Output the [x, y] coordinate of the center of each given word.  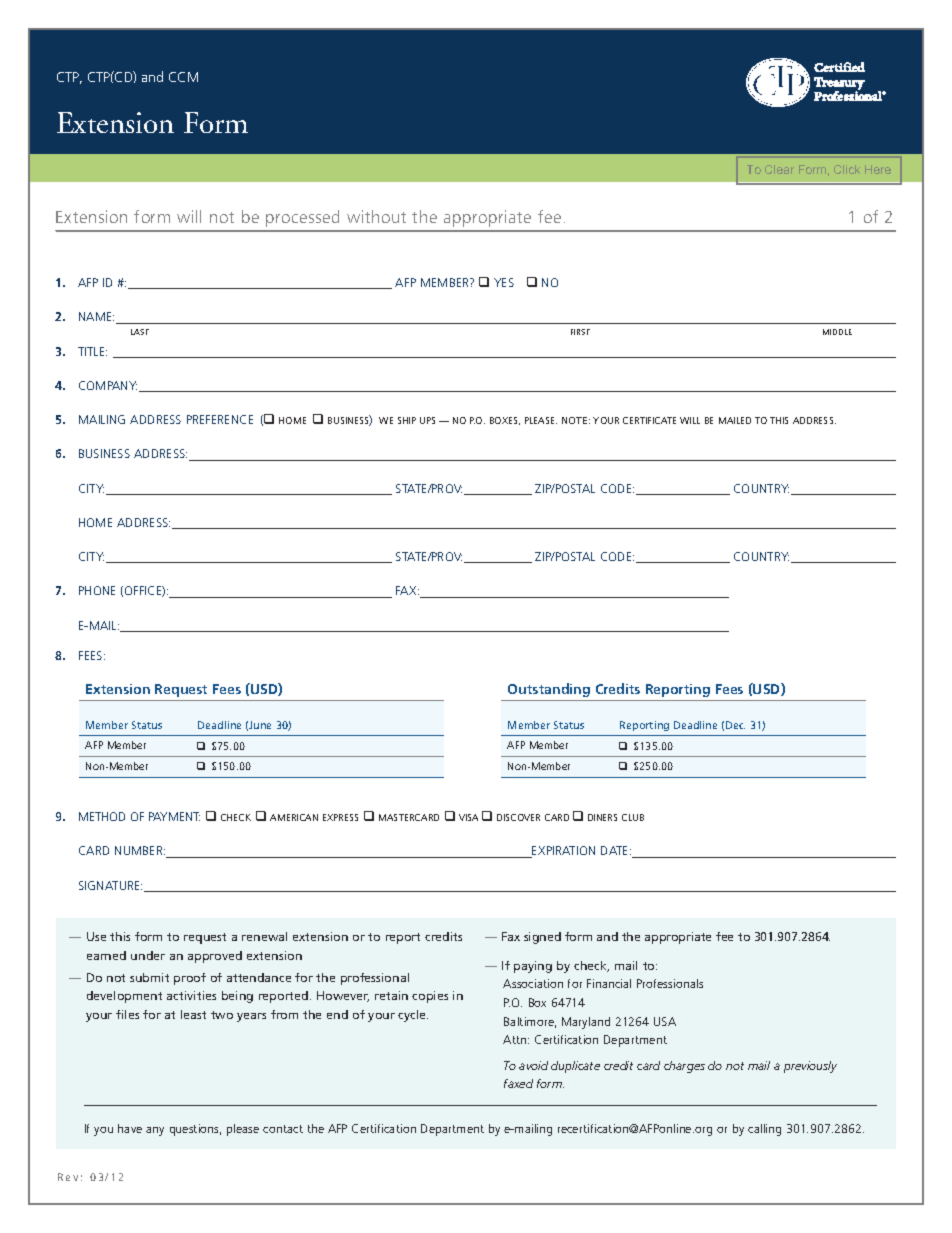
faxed [518, 1083]
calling [764, 1130]
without [376, 216]
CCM [183, 77]
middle [837, 332]
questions [195, 1130]
